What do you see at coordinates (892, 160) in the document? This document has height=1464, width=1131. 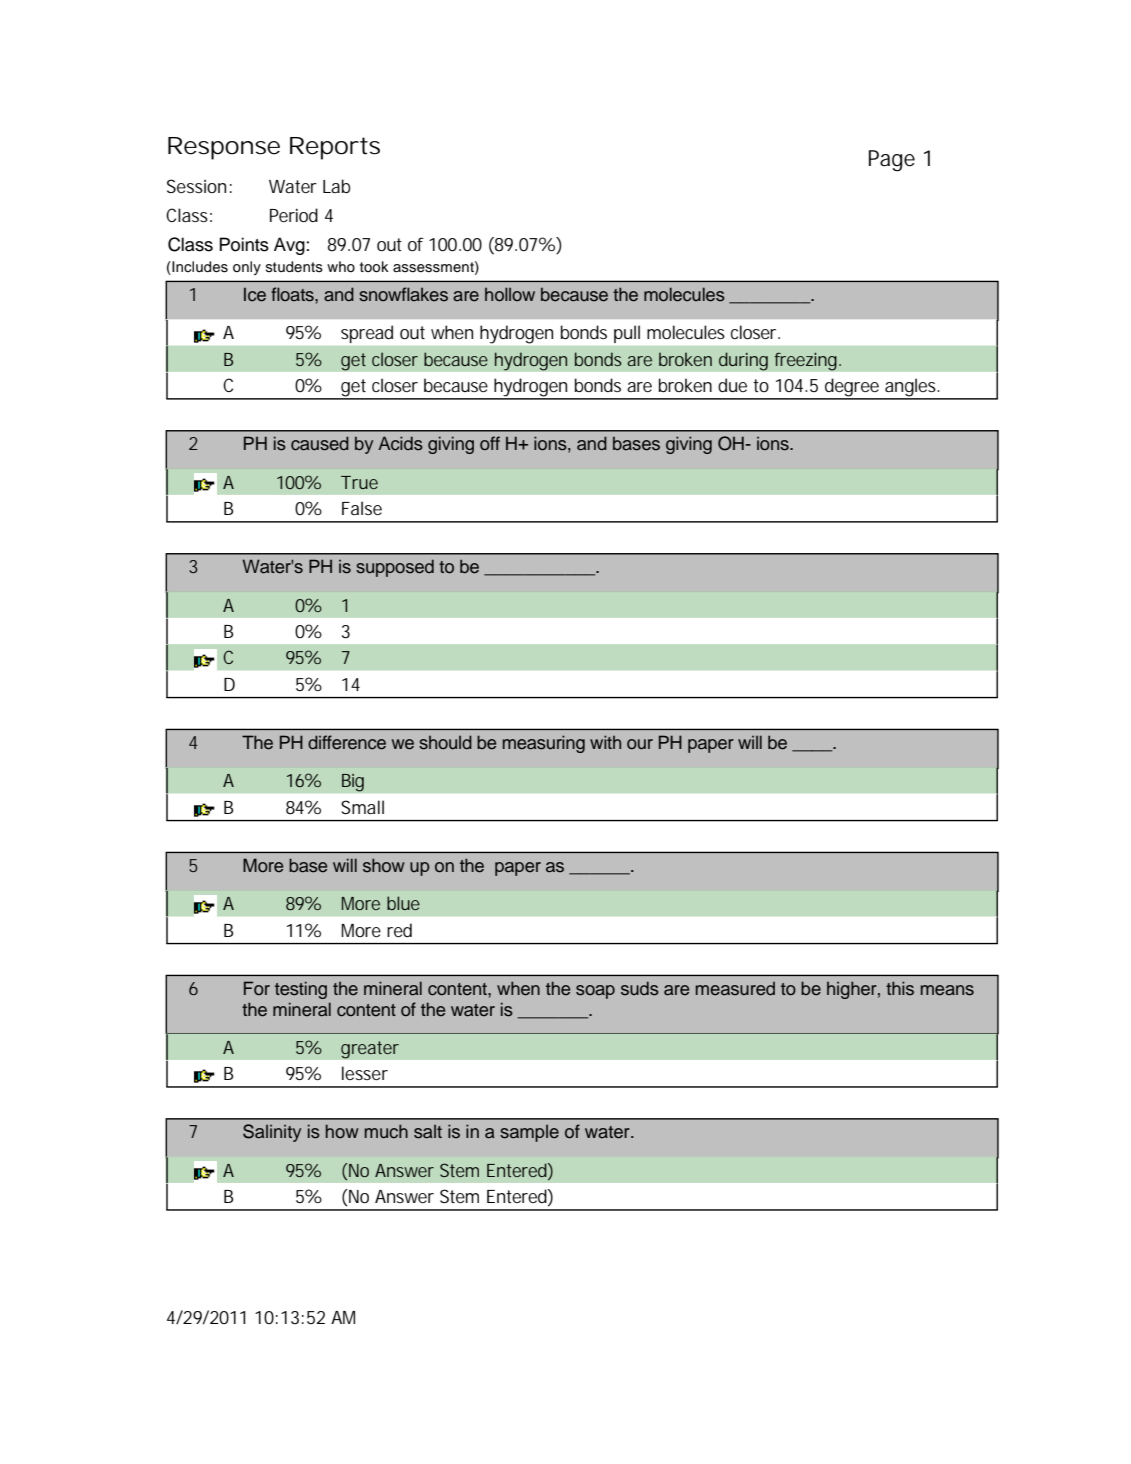 I see `Page` at bounding box center [892, 160].
